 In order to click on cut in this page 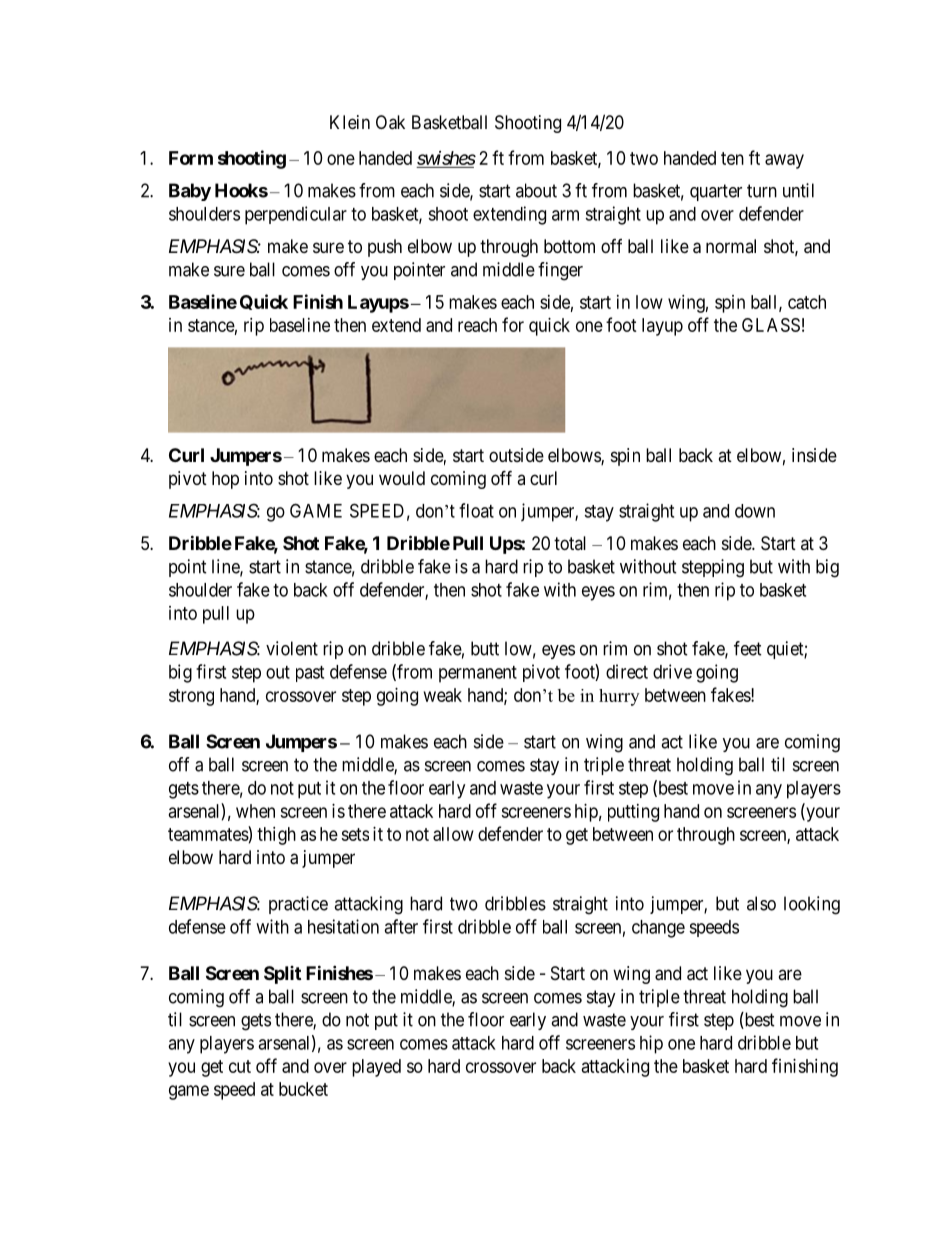, I will do `click(240, 1066)`.
